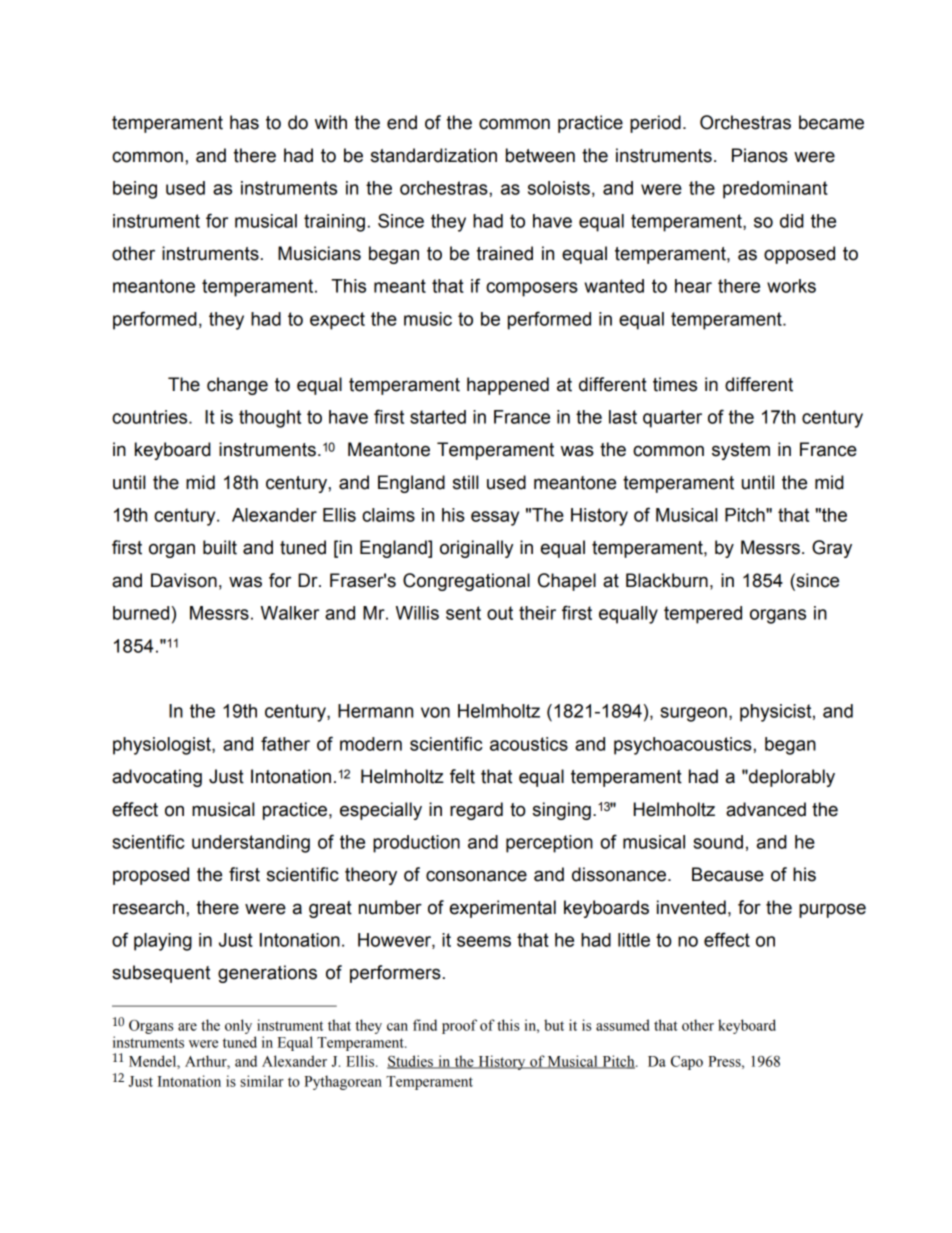 This page has height=1233, width=952. What do you see at coordinates (675, 384) in the page?
I see `times` at bounding box center [675, 384].
